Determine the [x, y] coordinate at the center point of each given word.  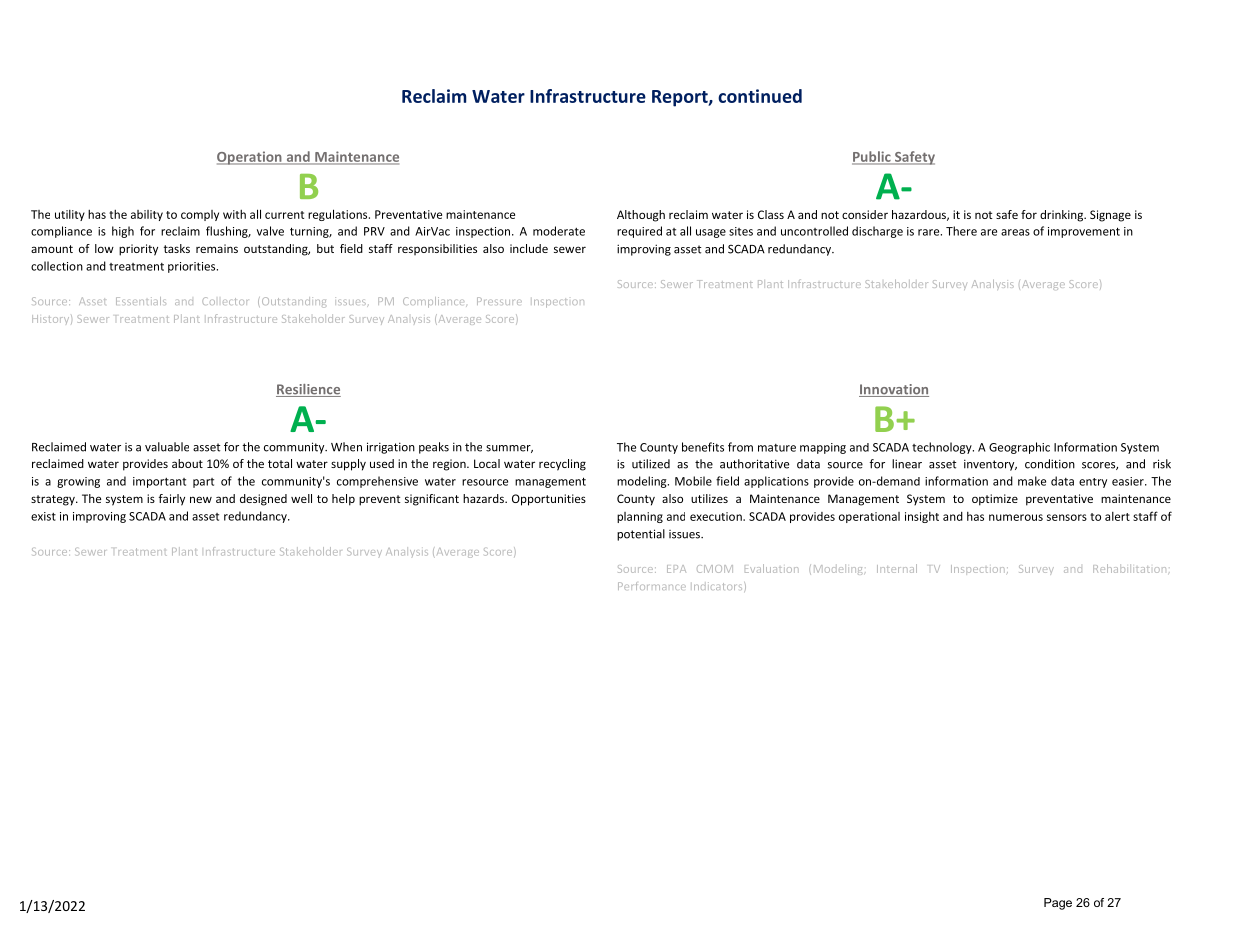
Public [872, 157]
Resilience [308, 390]
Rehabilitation [1129, 568]
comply [200, 215]
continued [760, 96]
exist [43, 516]
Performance [652, 586]
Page [1058, 904]
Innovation [894, 390]
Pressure [499, 301]
